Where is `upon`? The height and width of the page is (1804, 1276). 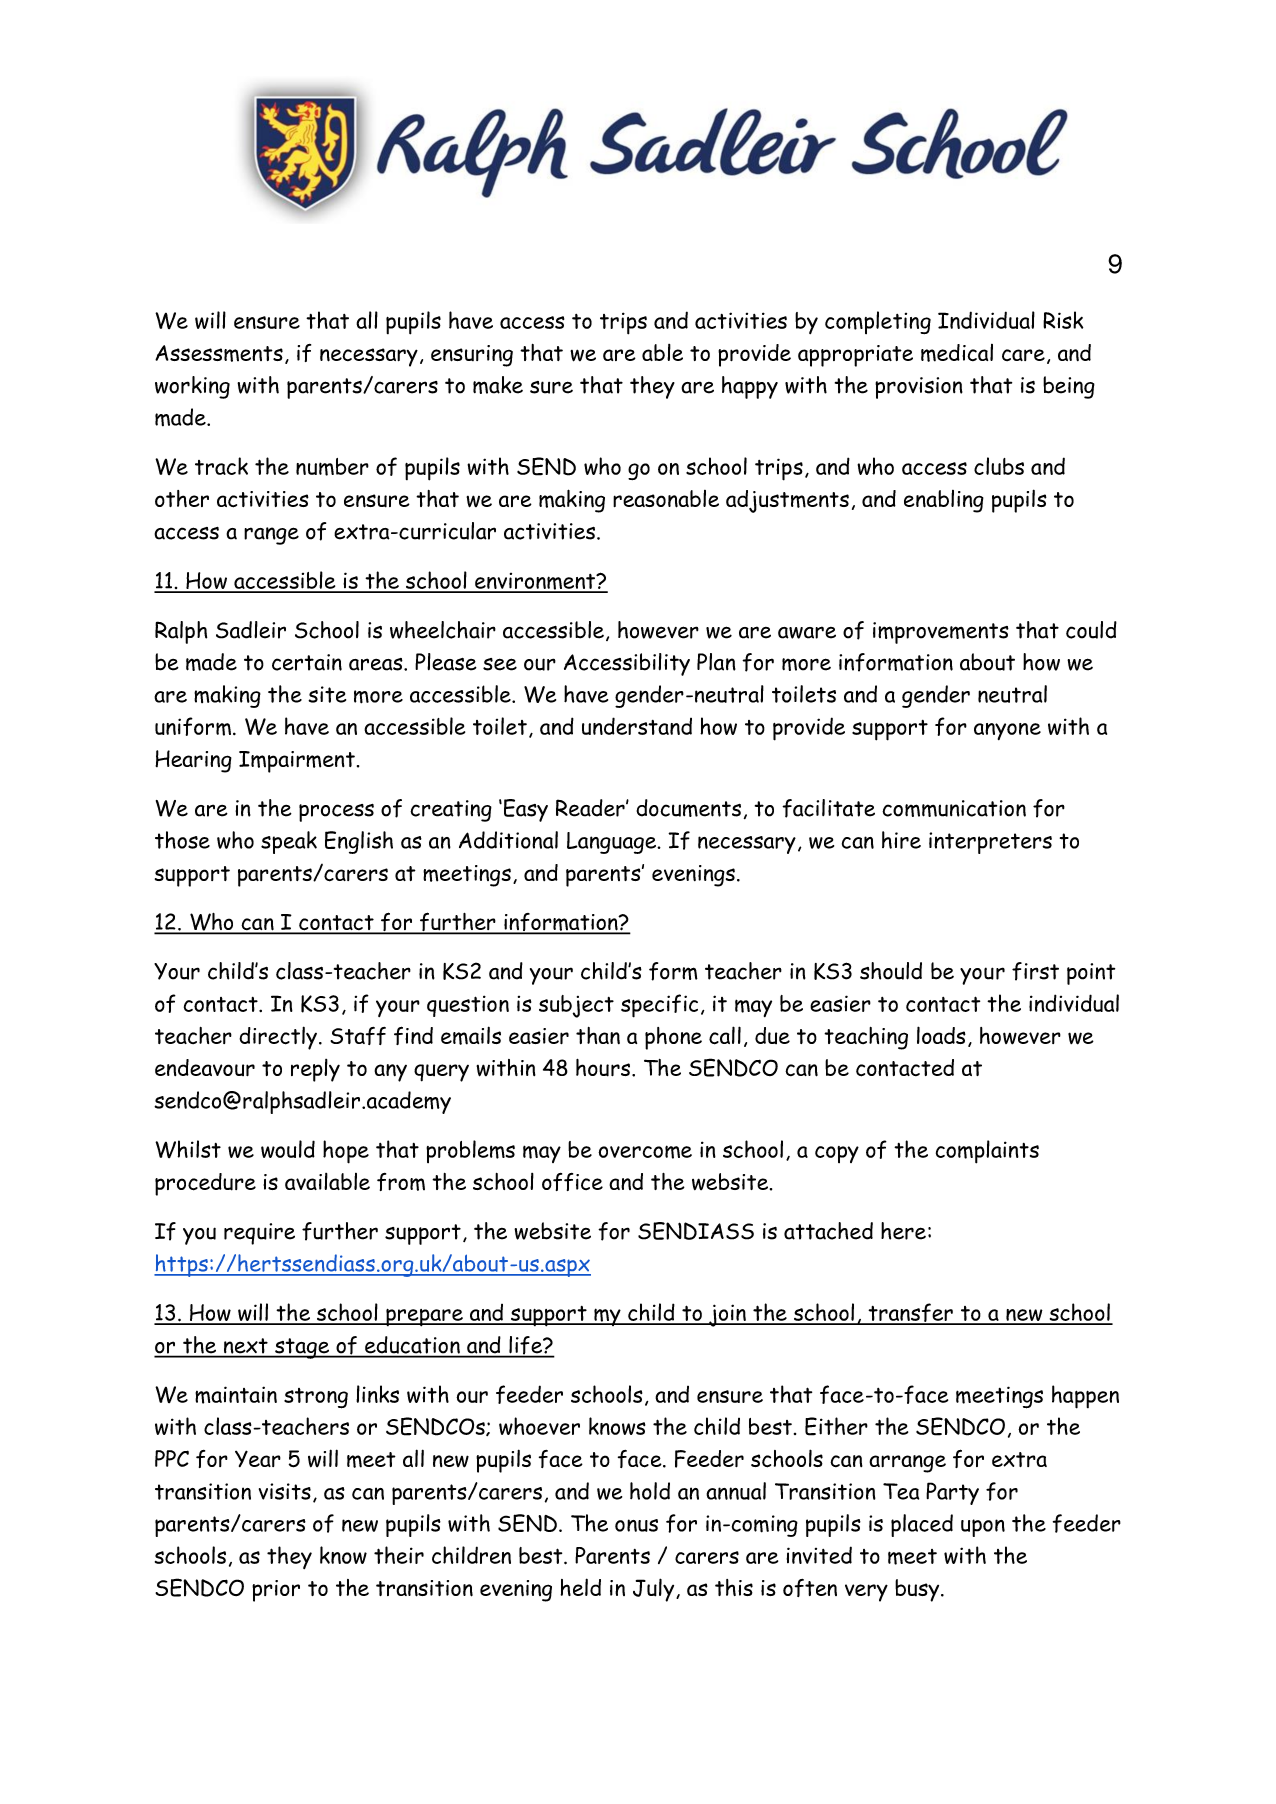 upon is located at coordinates (983, 1528).
